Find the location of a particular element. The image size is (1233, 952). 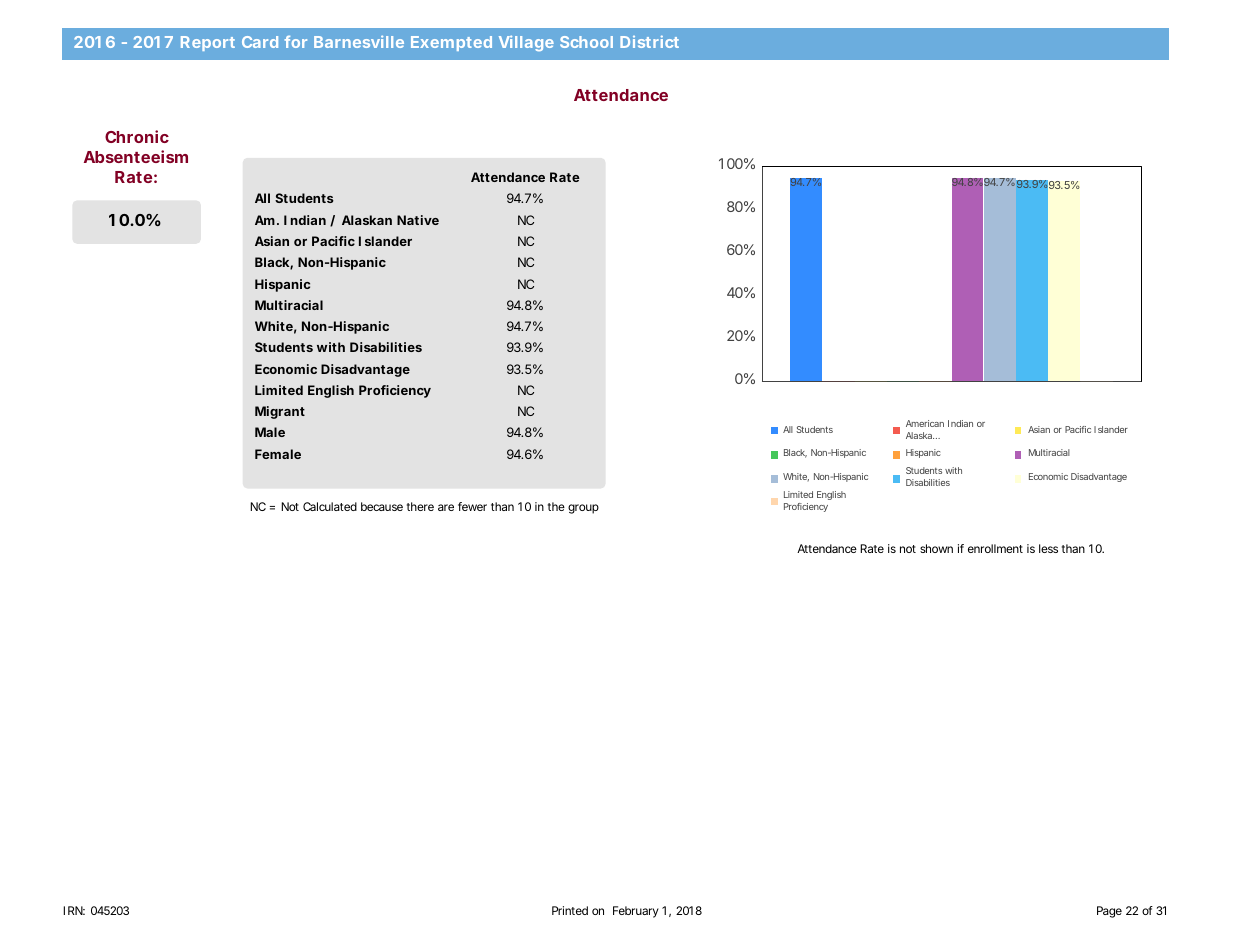

Card is located at coordinates (260, 42).
